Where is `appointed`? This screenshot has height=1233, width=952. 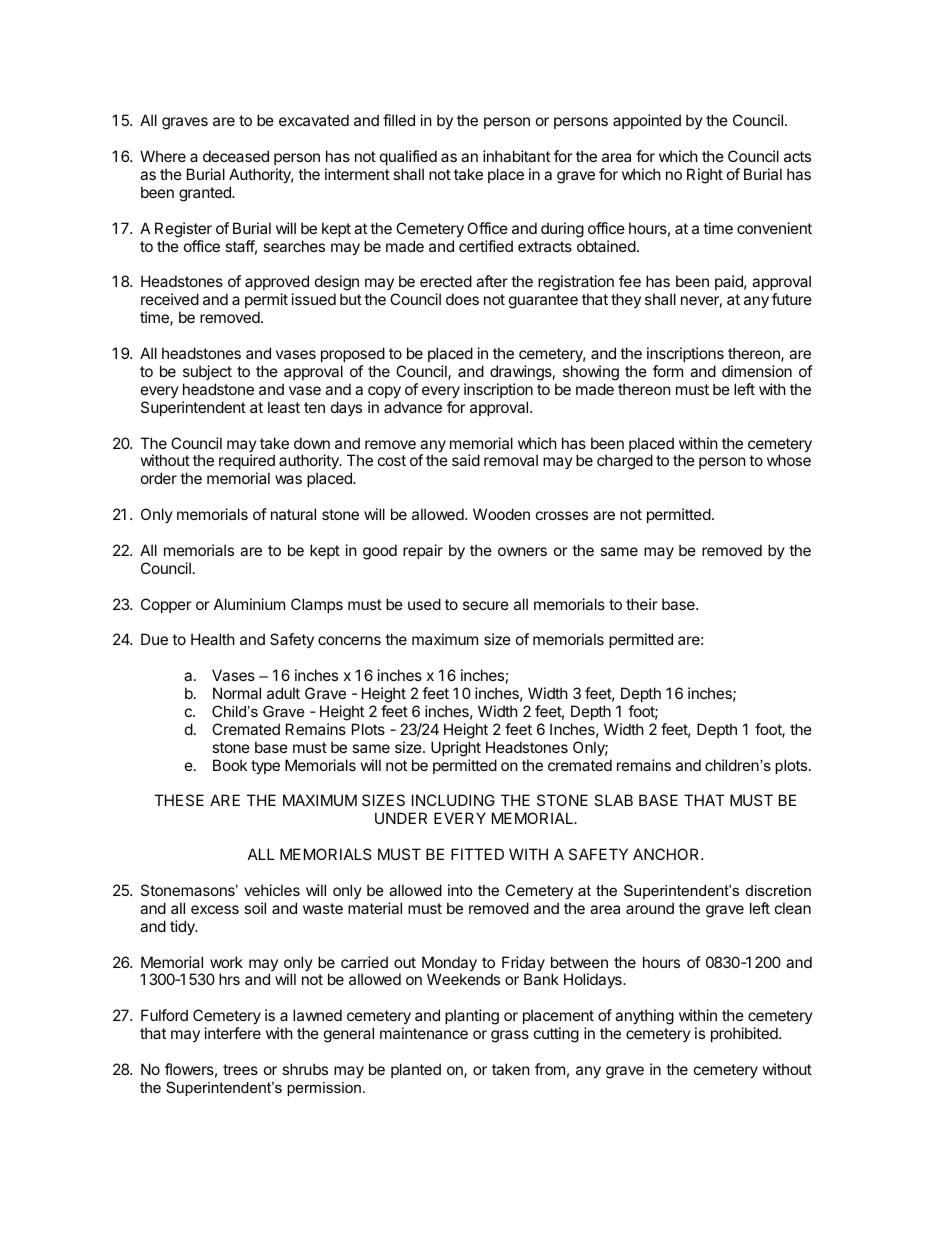
appointed is located at coordinates (647, 121).
